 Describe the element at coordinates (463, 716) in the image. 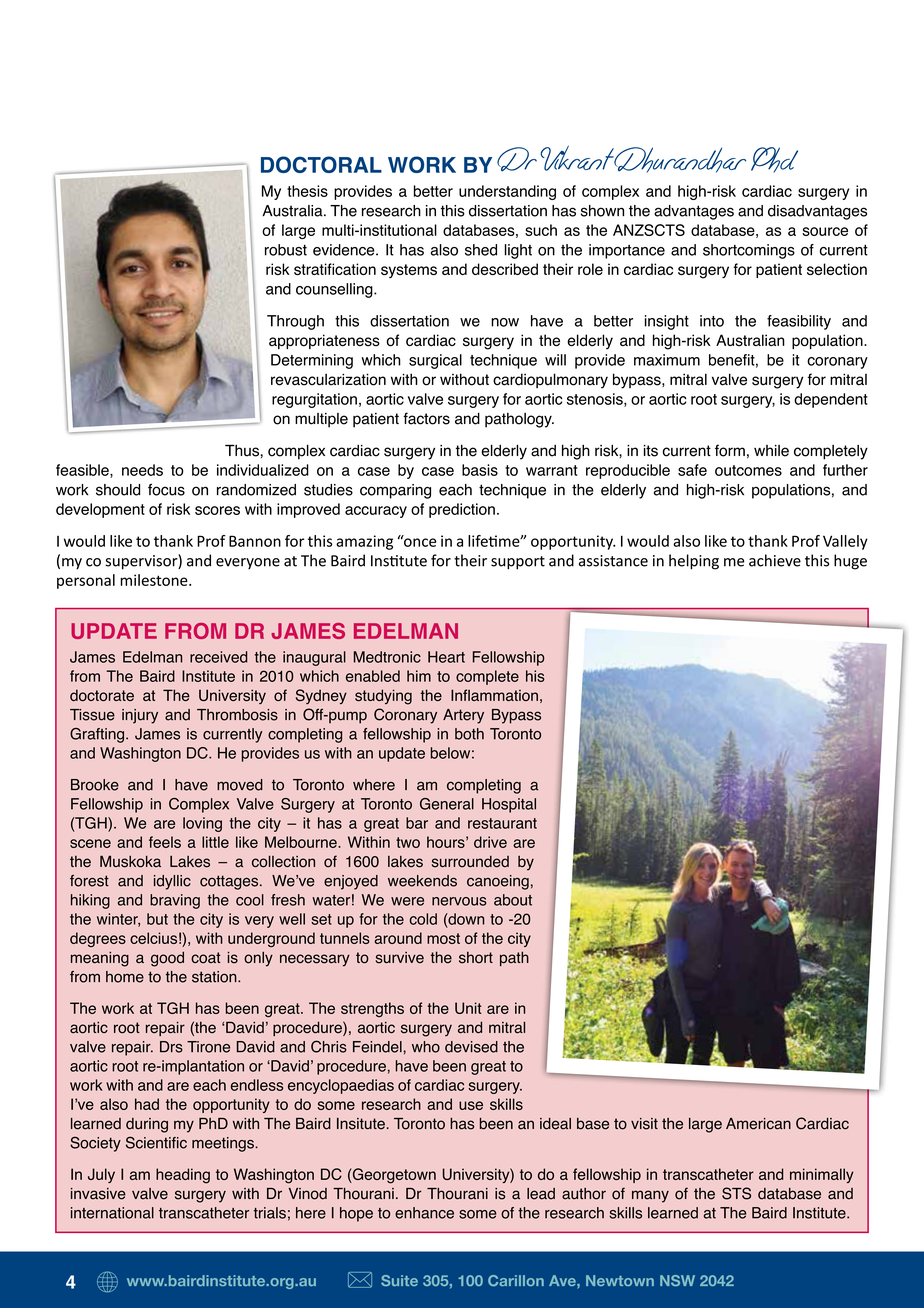

I see `Artery` at that location.
